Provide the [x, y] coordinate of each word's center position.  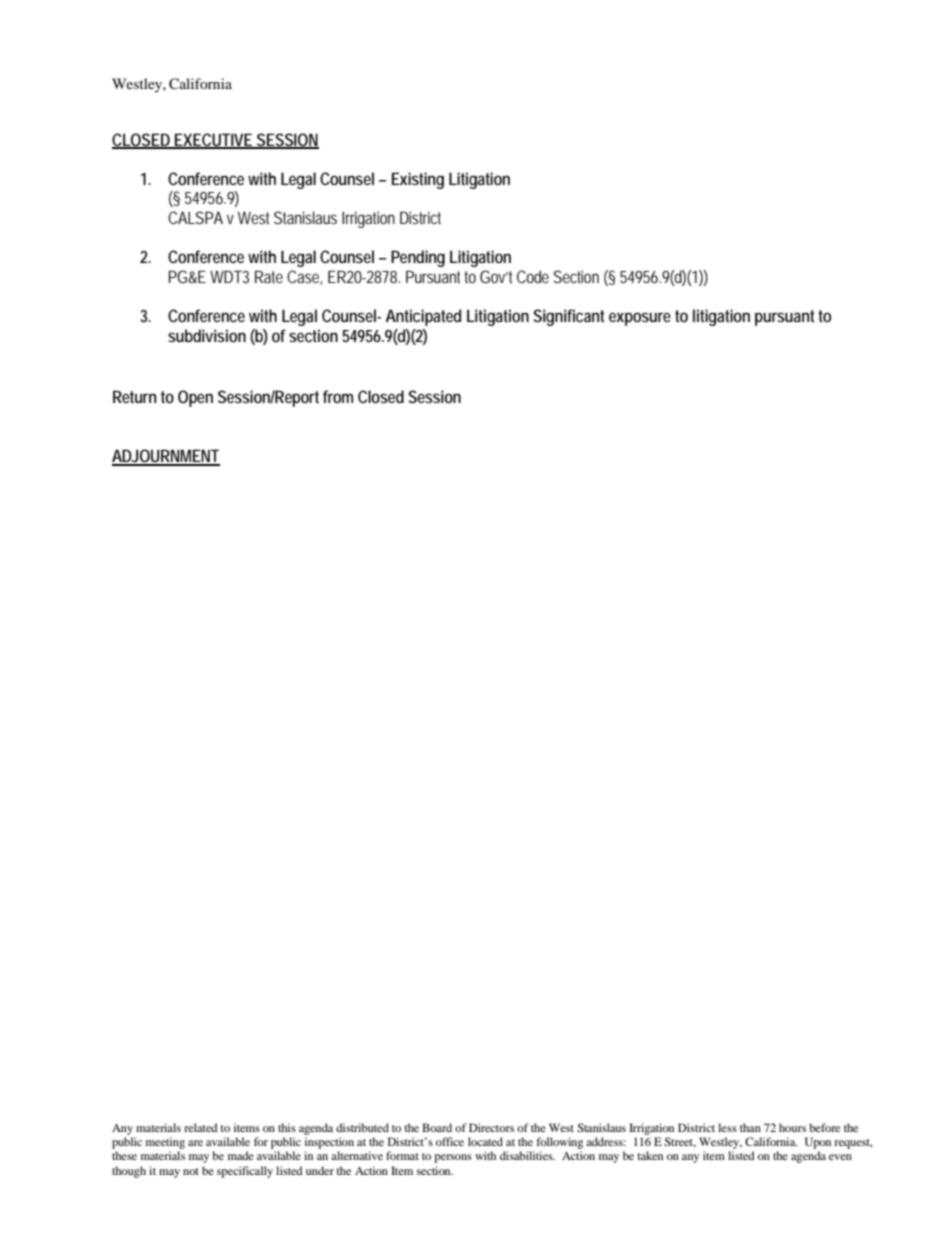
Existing [418, 180]
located [485, 1141]
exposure [640, 319]
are [195, 1143]
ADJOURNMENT [166, 457]
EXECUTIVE [214, 140]
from [338, 396]
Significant [569, 317]
